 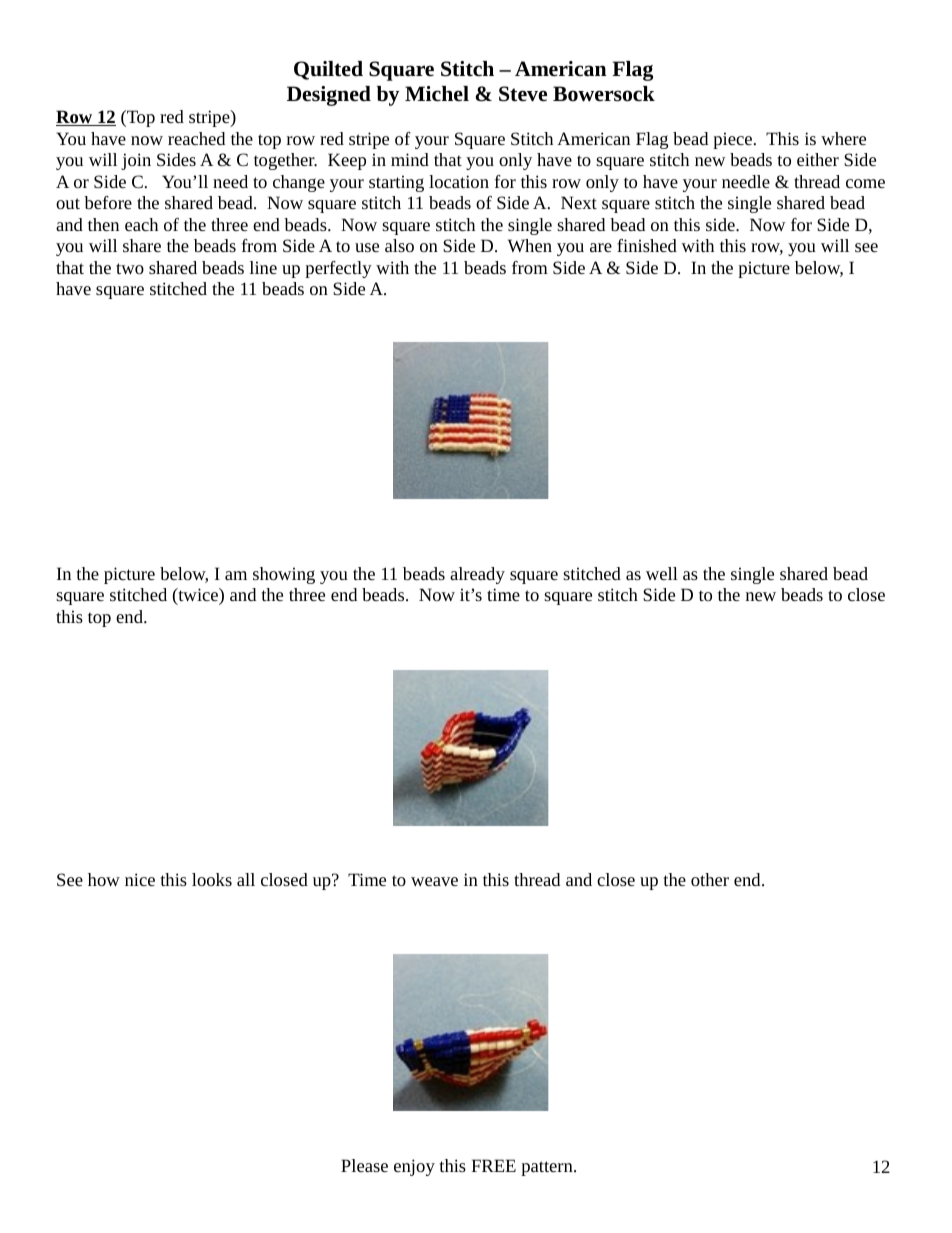 What do you see at coordinates (494, 1165) in the image?
I see `FREE` at bounding box center [494, 1165].
